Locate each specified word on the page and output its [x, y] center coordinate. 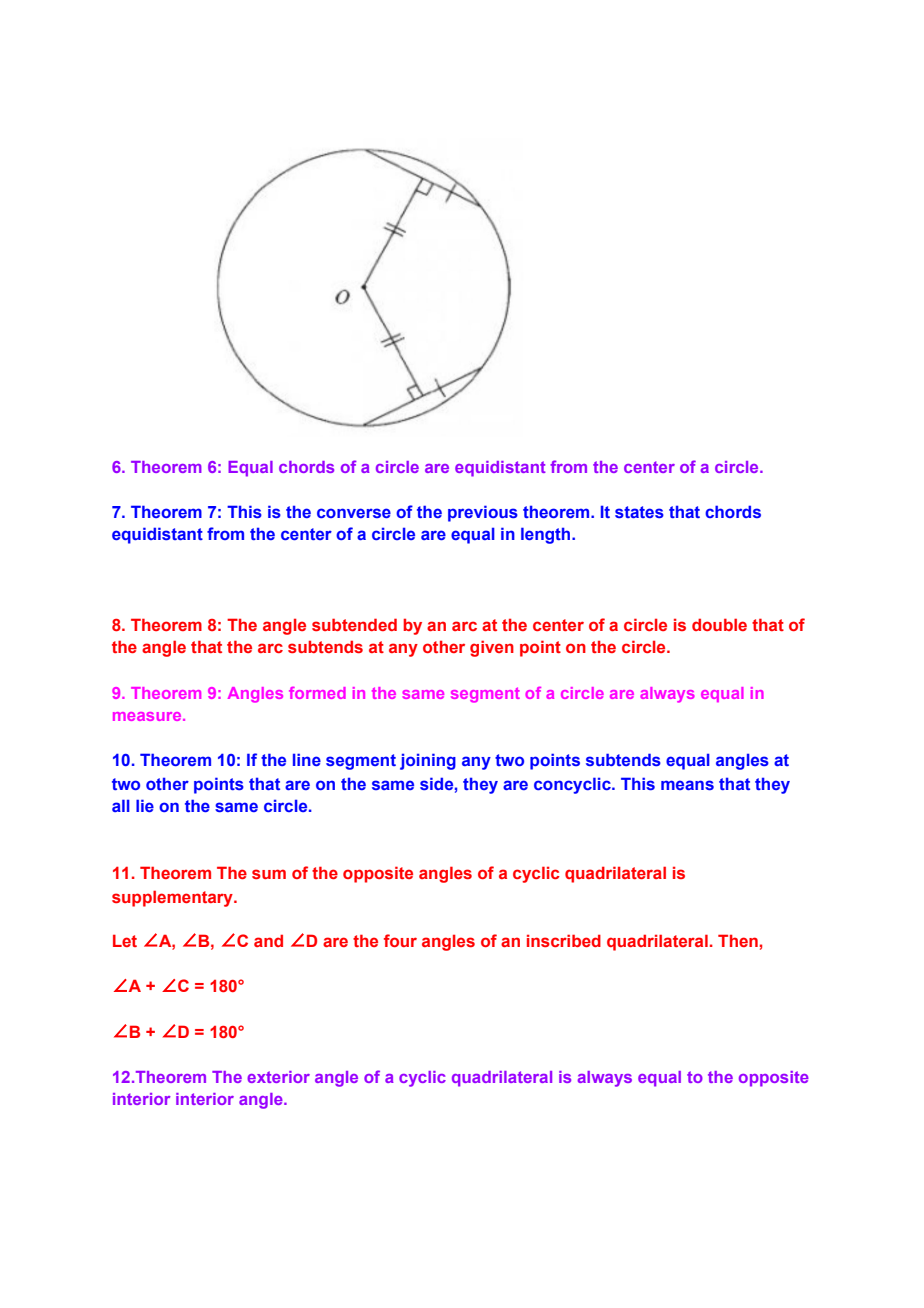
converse [354, 513]
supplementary [173, 898]
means [687, 785]
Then [738, 940]
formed [317, 693]
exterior [278, 1077]
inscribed [564, 940]
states [639, 512]
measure [148, 716]
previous [483, 513]
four [400, 940]
